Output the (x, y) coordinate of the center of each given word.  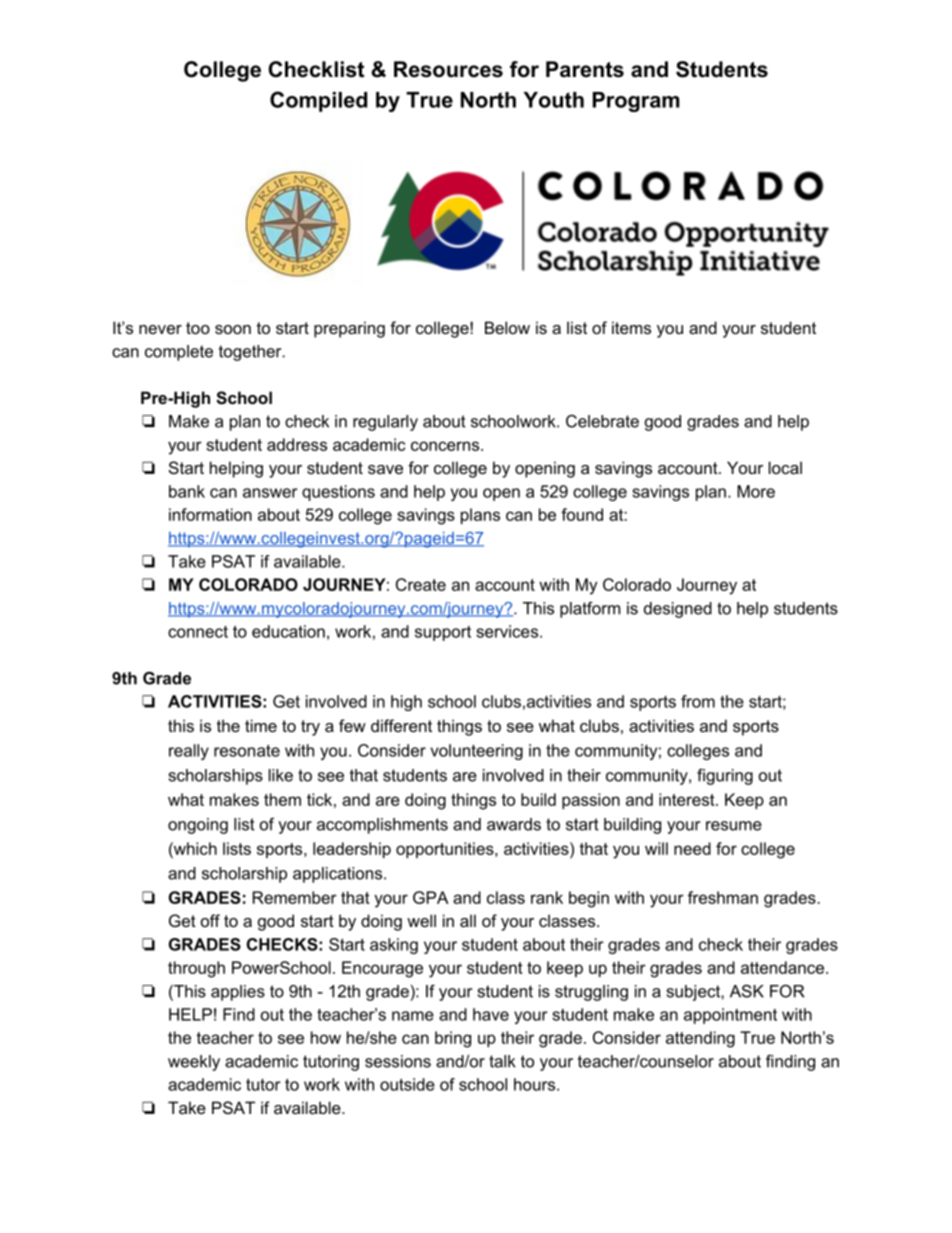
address (297, 444)
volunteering (476, 752)
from (698, 701)
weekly (194, 1063)
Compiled (318, 101)
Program (636, 102)
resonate (247, 750)
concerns (446, 446)
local (785, 467)
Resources (448, 69)
